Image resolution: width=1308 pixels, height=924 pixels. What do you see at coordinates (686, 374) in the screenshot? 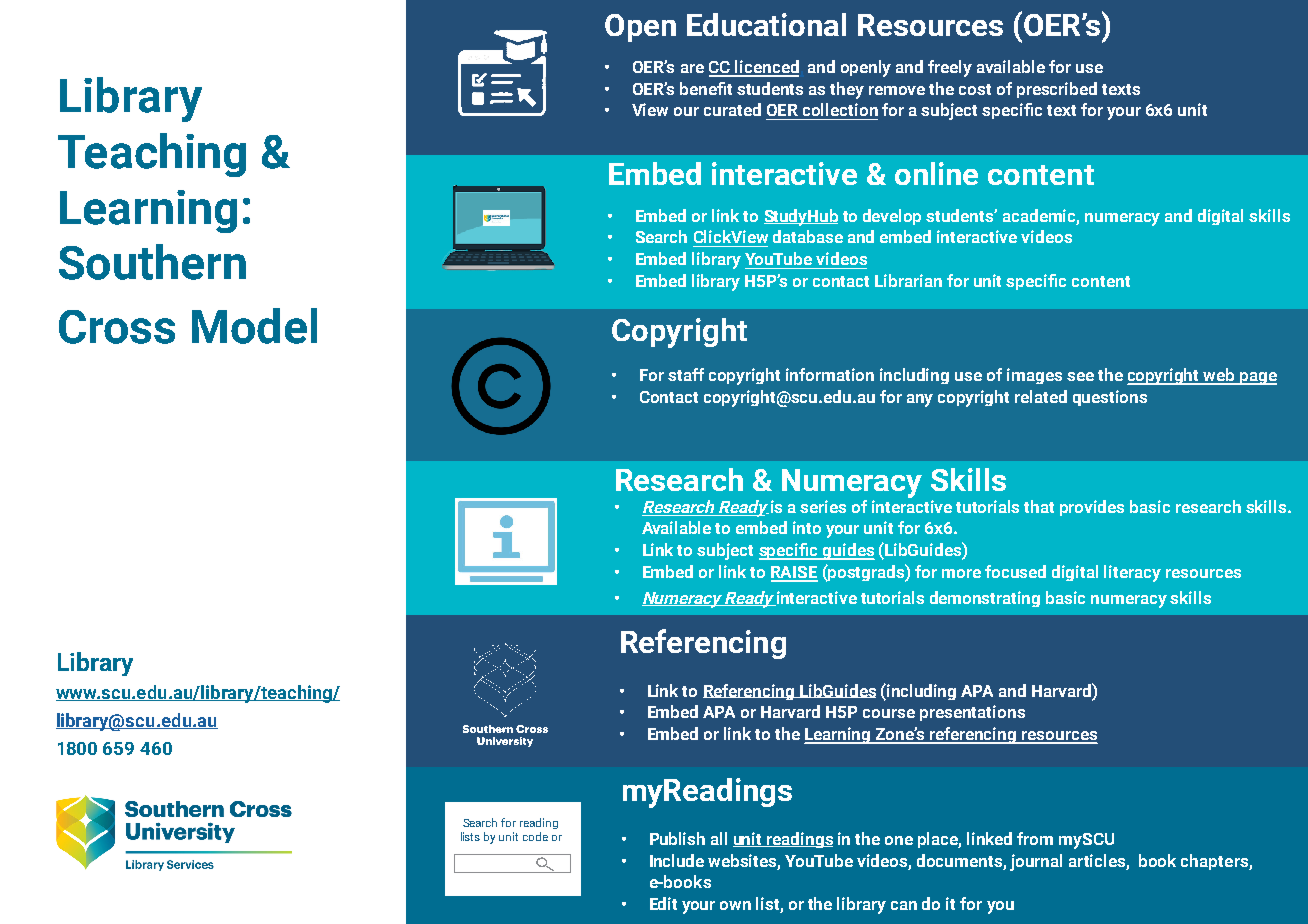
I see `staff` at bounding box center [686, 374].
